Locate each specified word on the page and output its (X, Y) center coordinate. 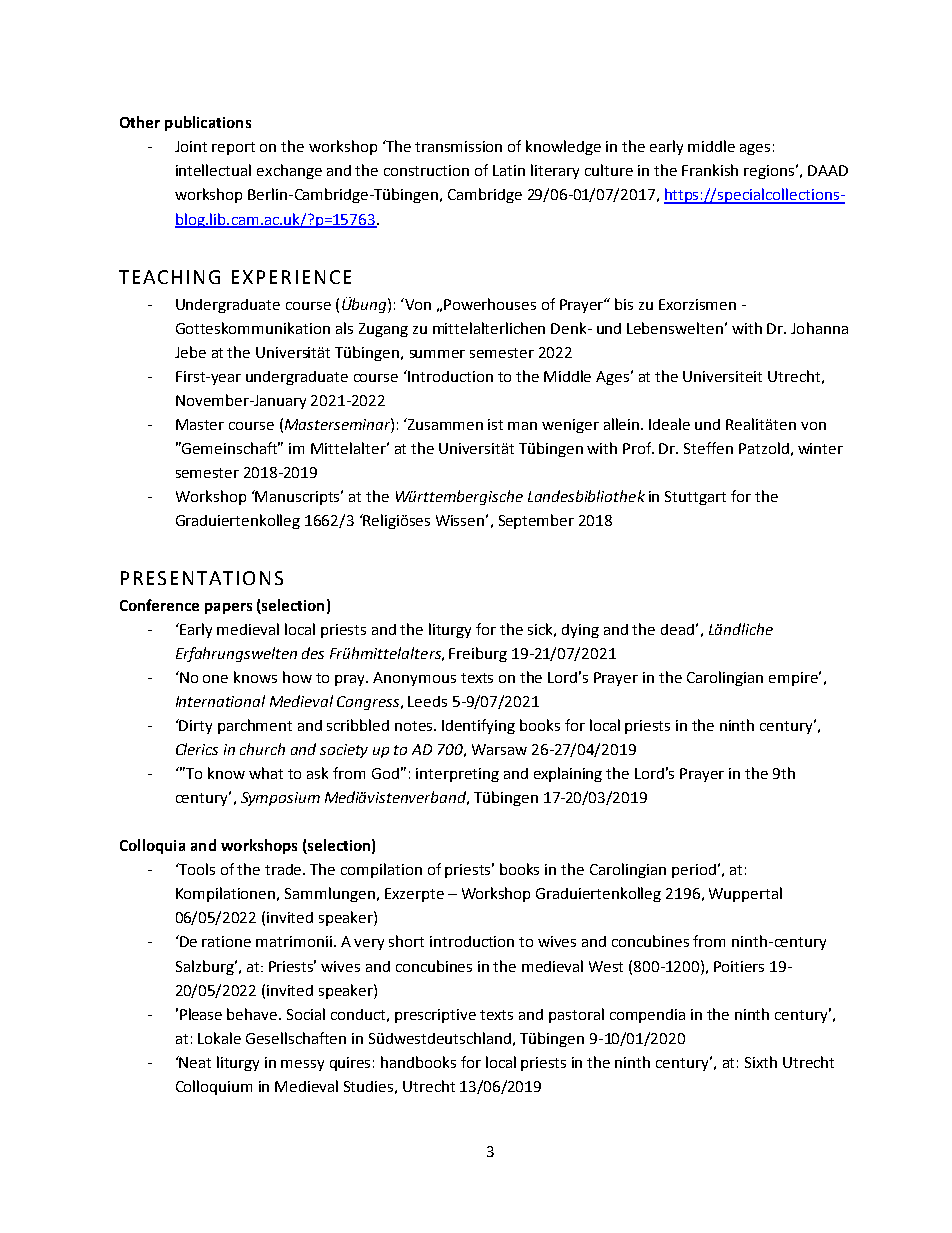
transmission (458, 146)
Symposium (280, 799)
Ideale (669, 424)
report (233, 148)
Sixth (761, 1062)
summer (437, 354)
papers (228, 608)
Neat (194, 1062)
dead (677, 629)
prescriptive (435, 1016)
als (344, 328)
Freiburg (478, 654)
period (694, 871)
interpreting (457, 775)
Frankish (710, 170)
